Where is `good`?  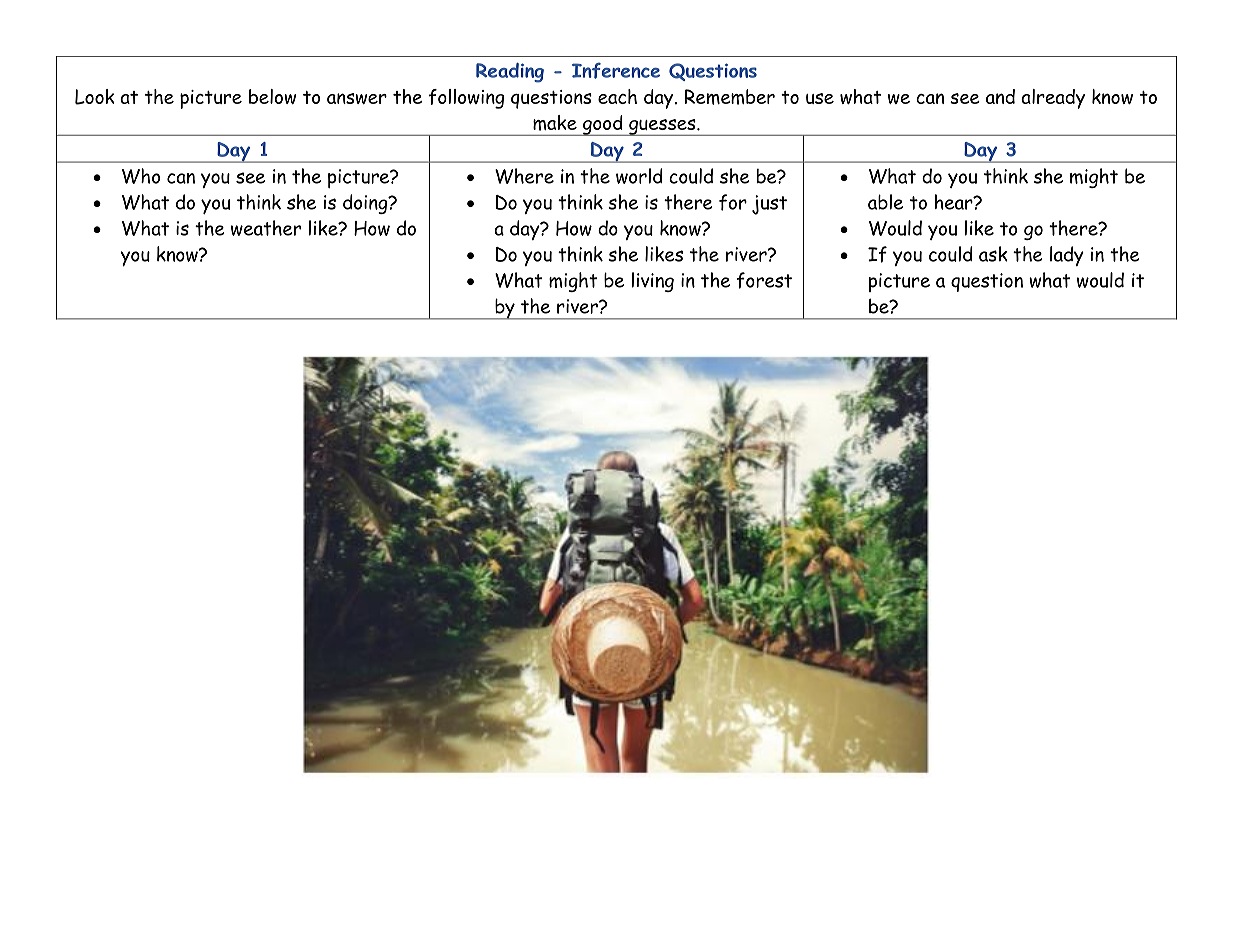
good is located at coordinates (603, 125).
